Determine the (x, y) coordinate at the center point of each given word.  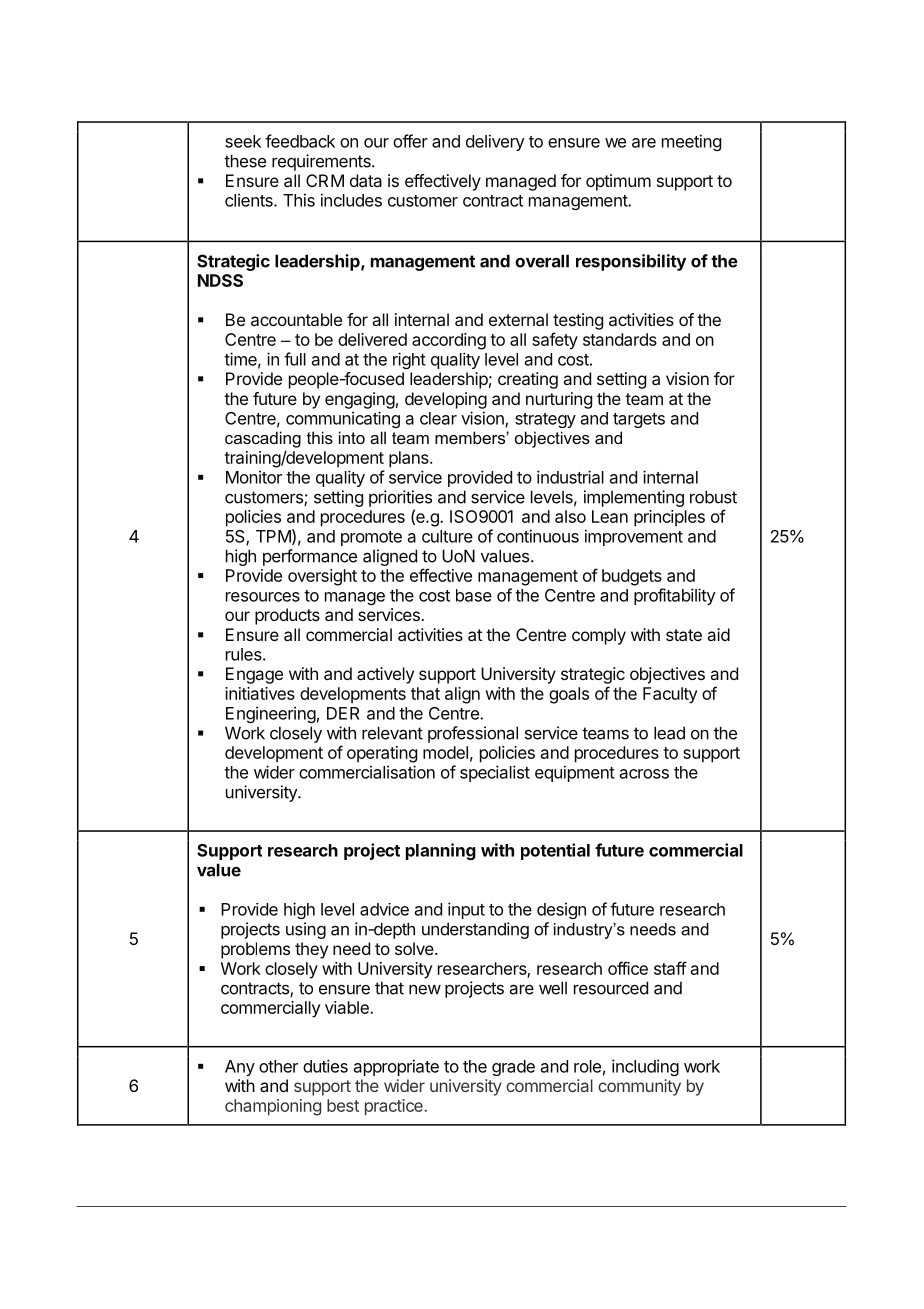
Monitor (254, 477)
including (645, 1067)
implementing (634, 498)
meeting (691, 142)
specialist (495, 773)
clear (438, 418)
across (644, 774)
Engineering (271, 714)
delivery (495, 142)
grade (513, 1068)
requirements (322, 162)
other (278, 1066)
